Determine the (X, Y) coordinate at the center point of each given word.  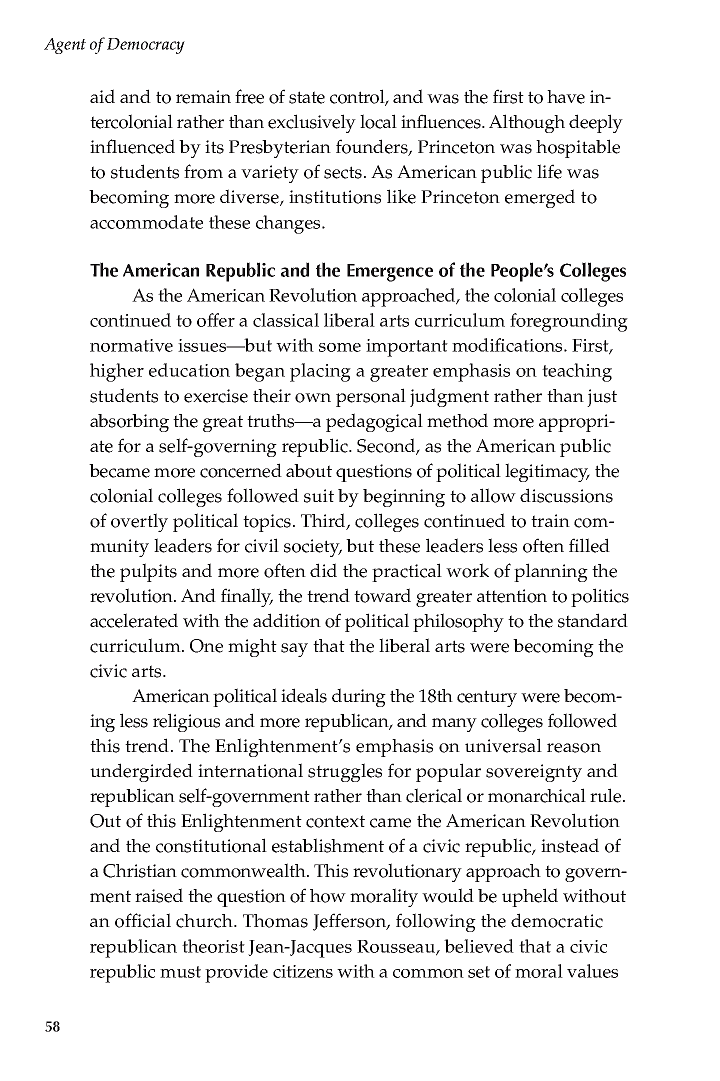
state (307, 97)
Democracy (146, 46)
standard (593, 620)
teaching (577, 372)
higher (117, 372)
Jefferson (351, 922)
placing (320, 372)
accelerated (134, 620)
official (143, 920)
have (566, 97)
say (294, 650)
